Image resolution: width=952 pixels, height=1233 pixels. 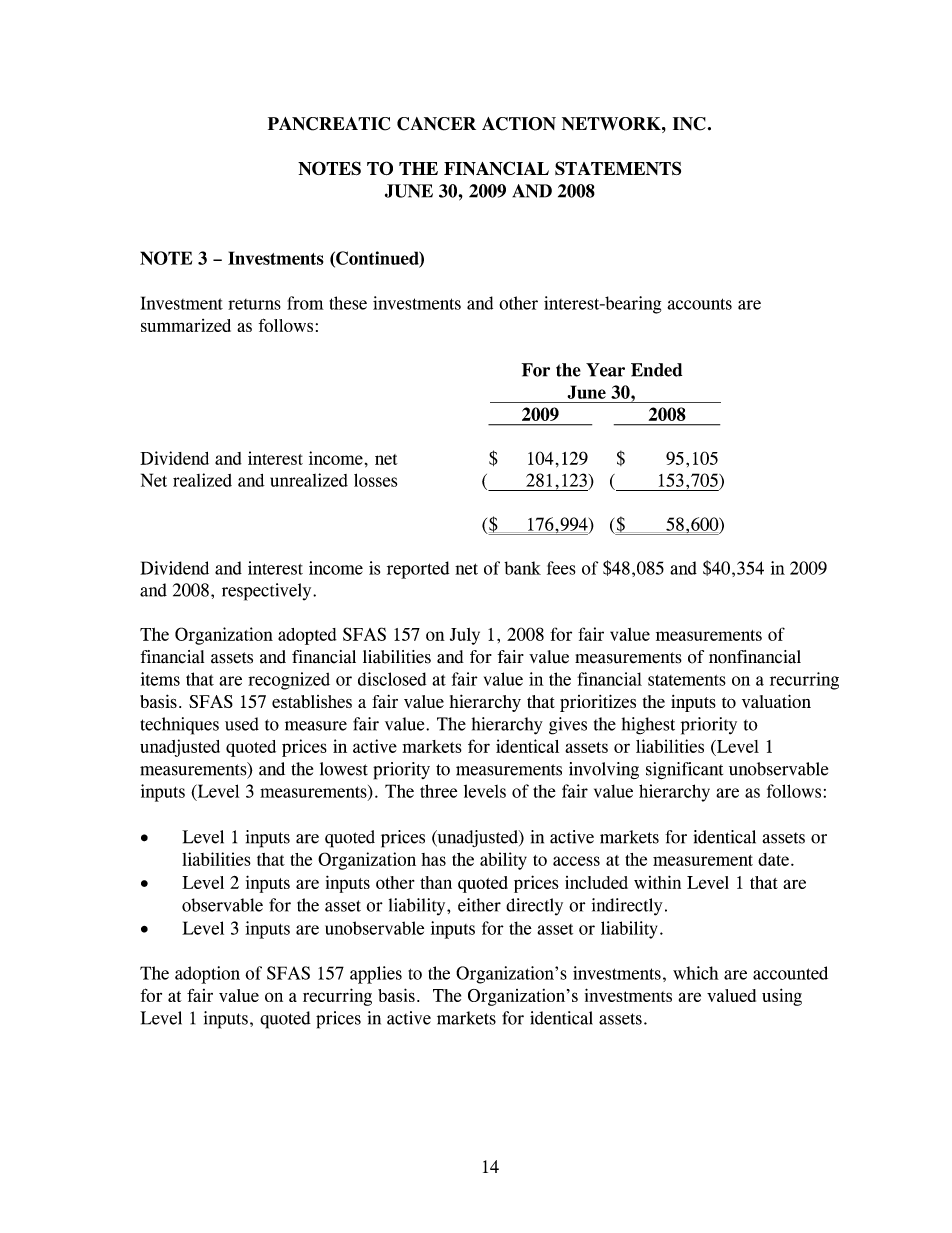 What do you see at coordinates (242, 724) in the screenshot?
I see `used` at bounding box center [242, 724].
